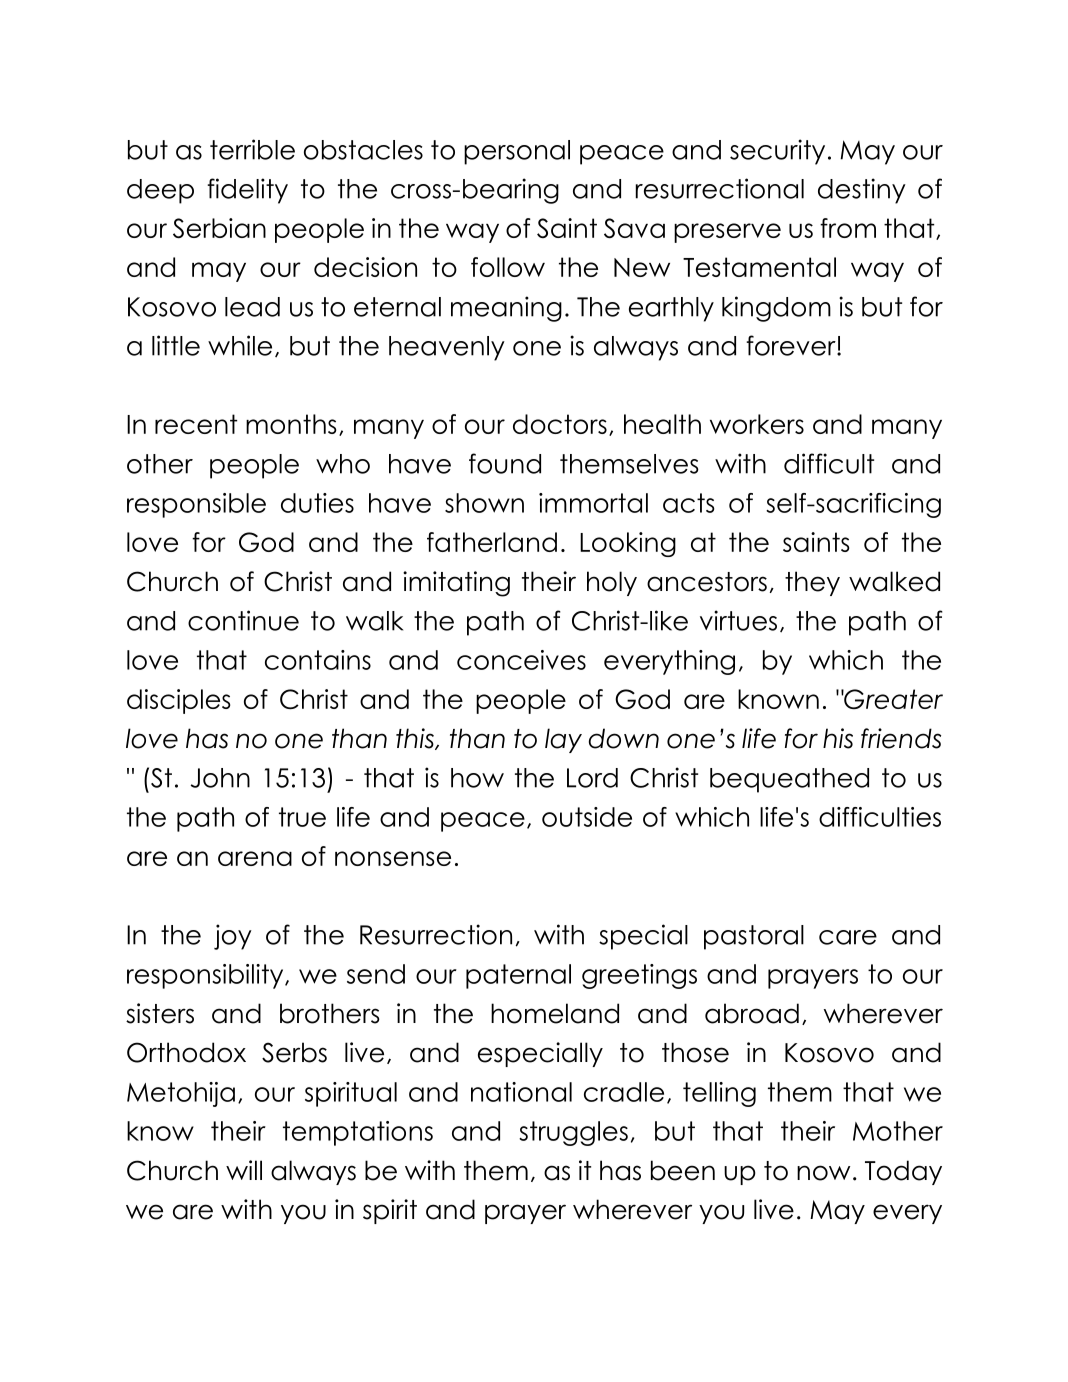  Describe the element at coordinates (247, 191) in the screenshot. I see `fidelity` at that location.
